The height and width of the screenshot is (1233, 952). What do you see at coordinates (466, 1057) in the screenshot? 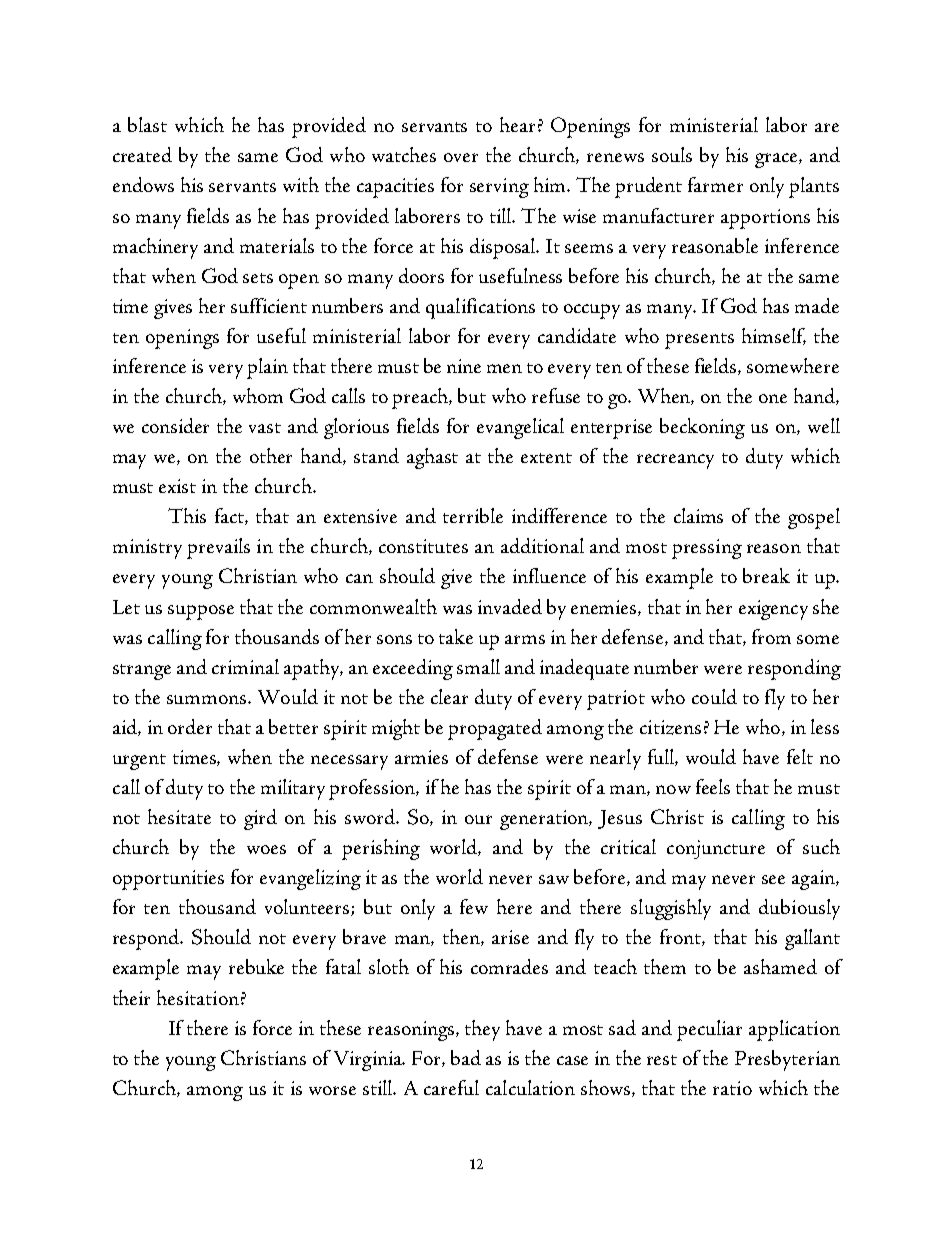
I see `bad` at bounding box center [466, 1057].
